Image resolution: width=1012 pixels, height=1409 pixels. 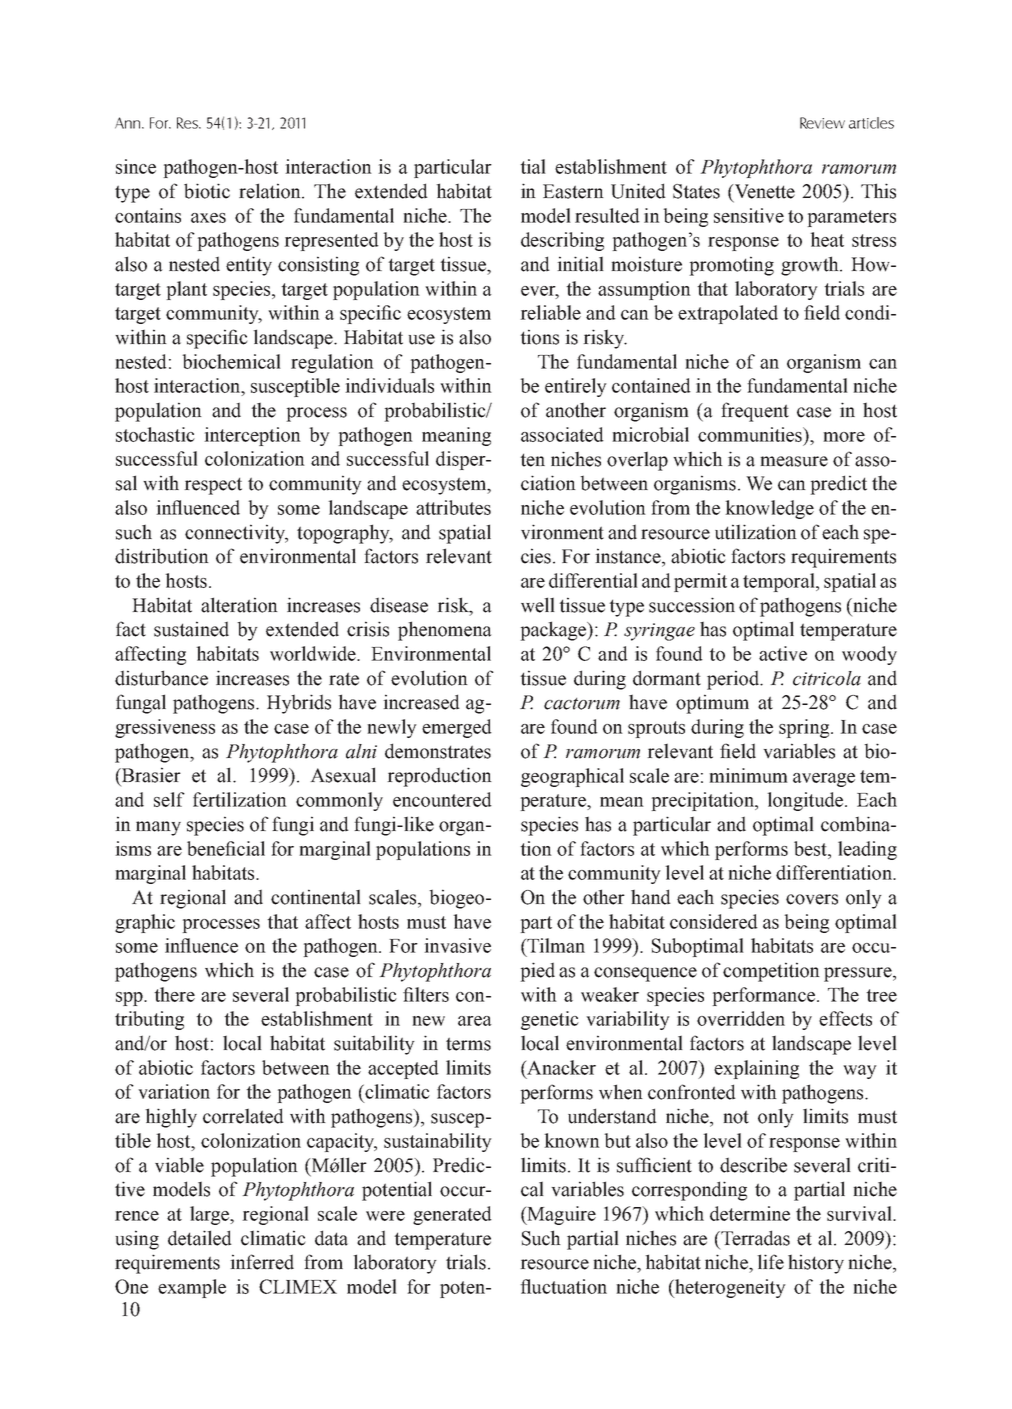 I want to click on detailed, so click(x=200, y=1238).
